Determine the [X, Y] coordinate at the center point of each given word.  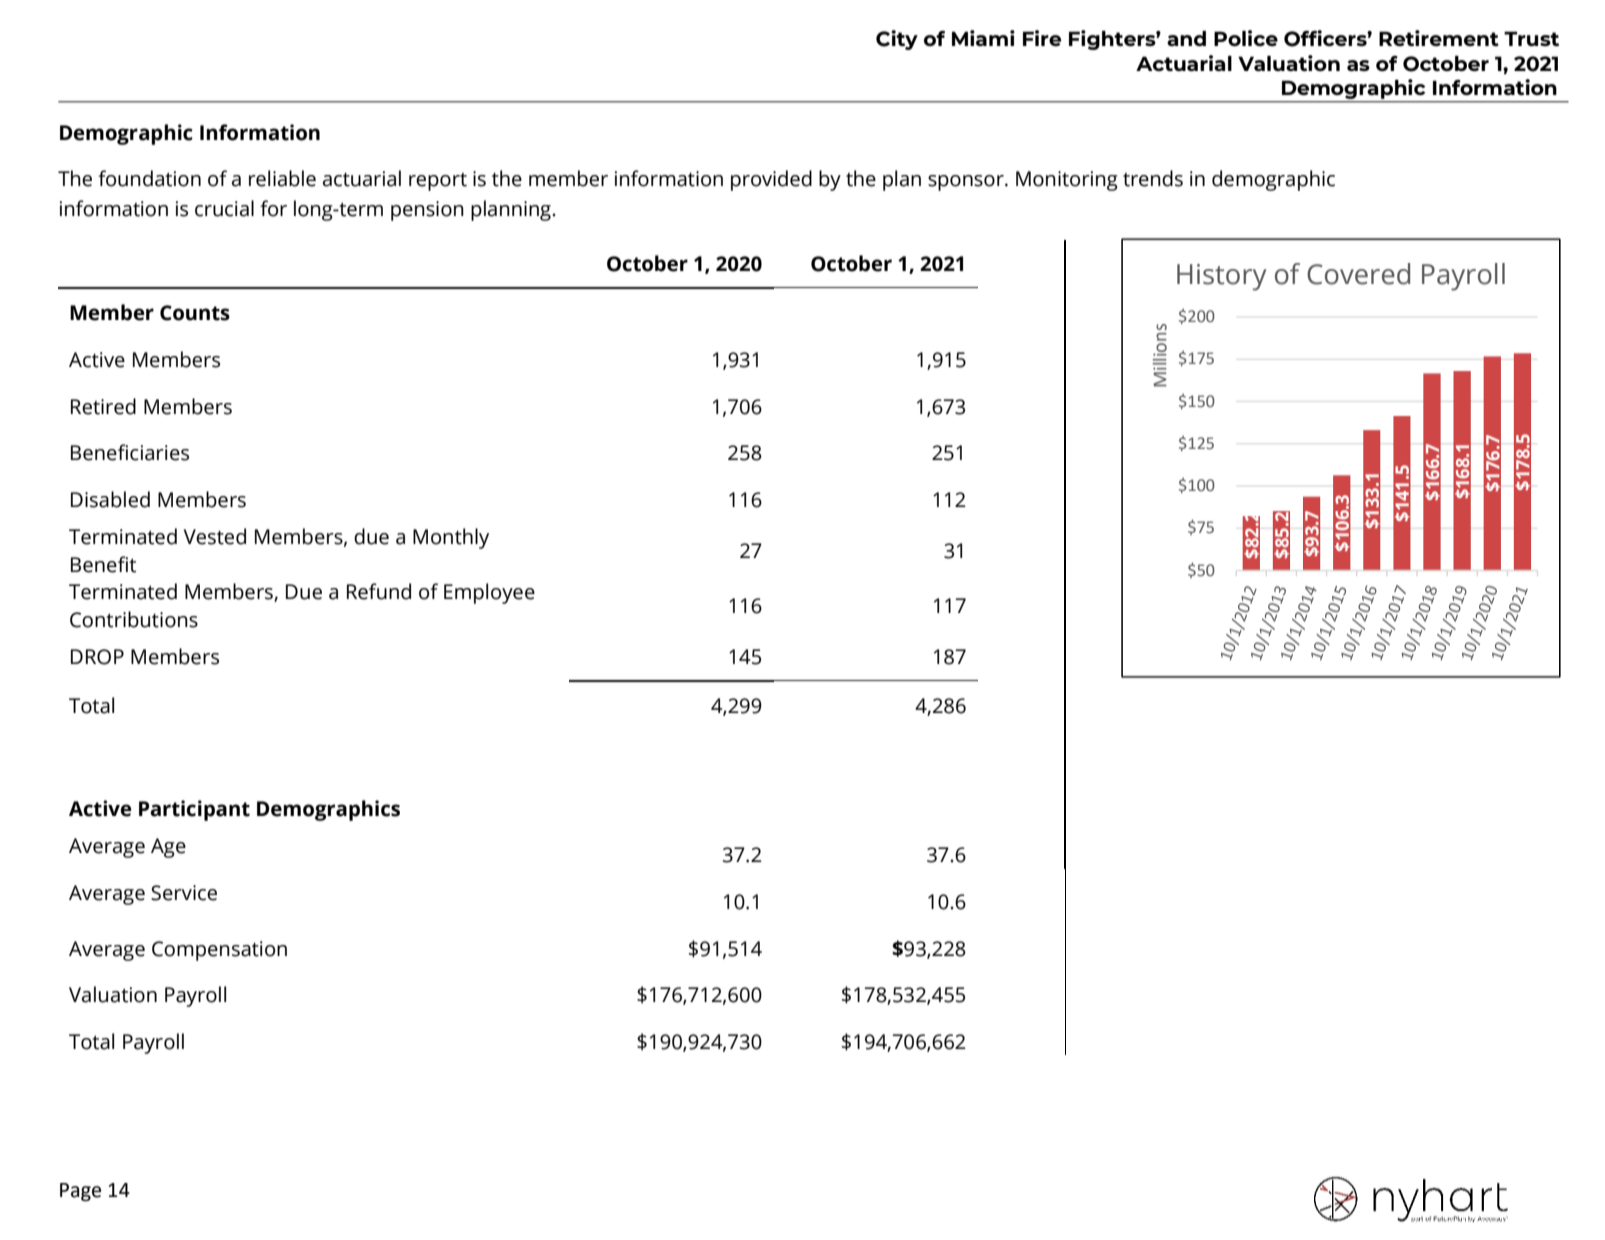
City [897, 40]
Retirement [1439, 38]
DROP [97, 657]
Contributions [134, 619]
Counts [195, 313]
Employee [489, 593]
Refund [379, 591]
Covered [1358, 274]
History [1221, 277]
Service [184, 893]
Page [80, 1192]
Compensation [219, 951]
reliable [282, 178]
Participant [194, 810]
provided [771, 180]
